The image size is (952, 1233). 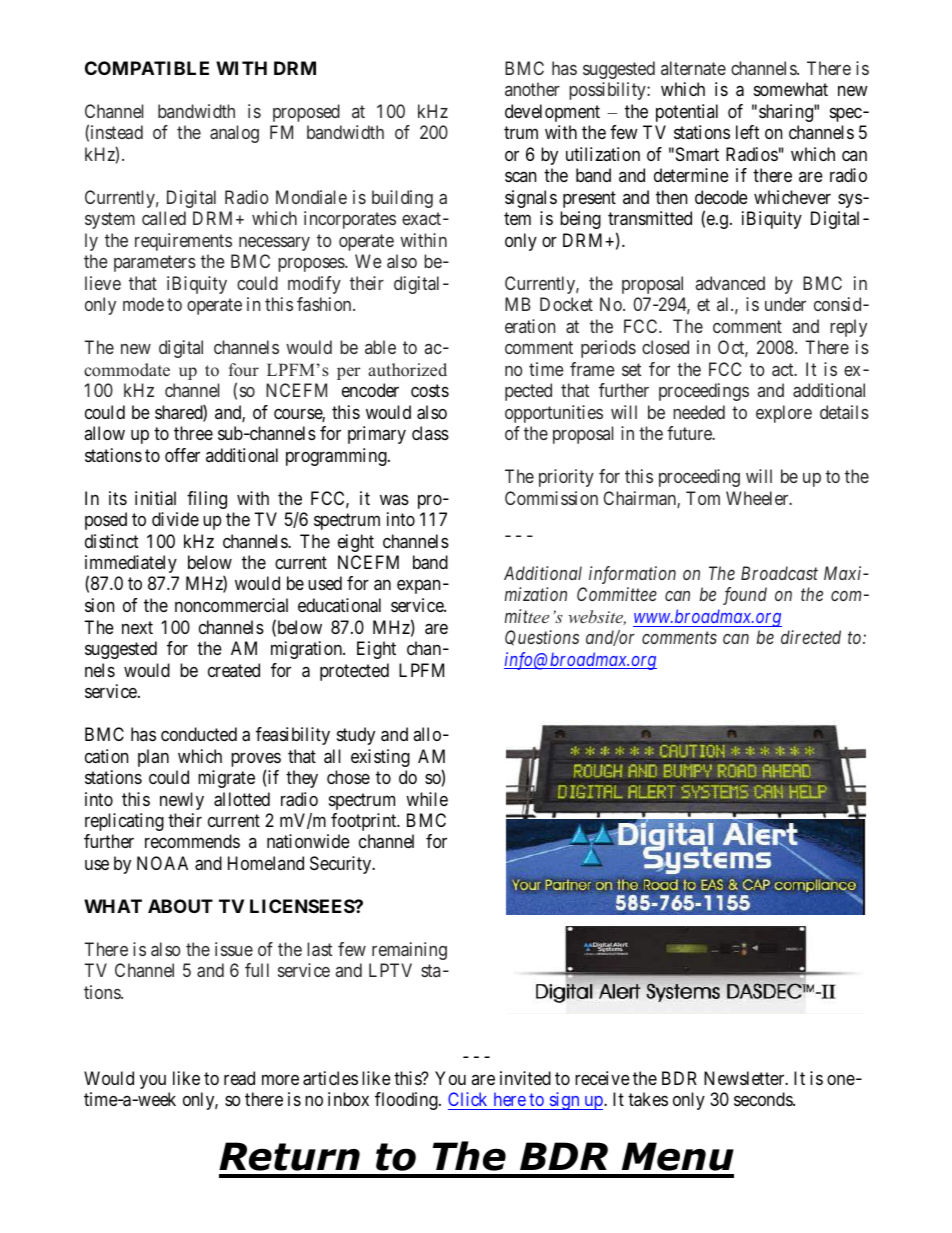 I want to click on another, so click(x=532, y=89).
